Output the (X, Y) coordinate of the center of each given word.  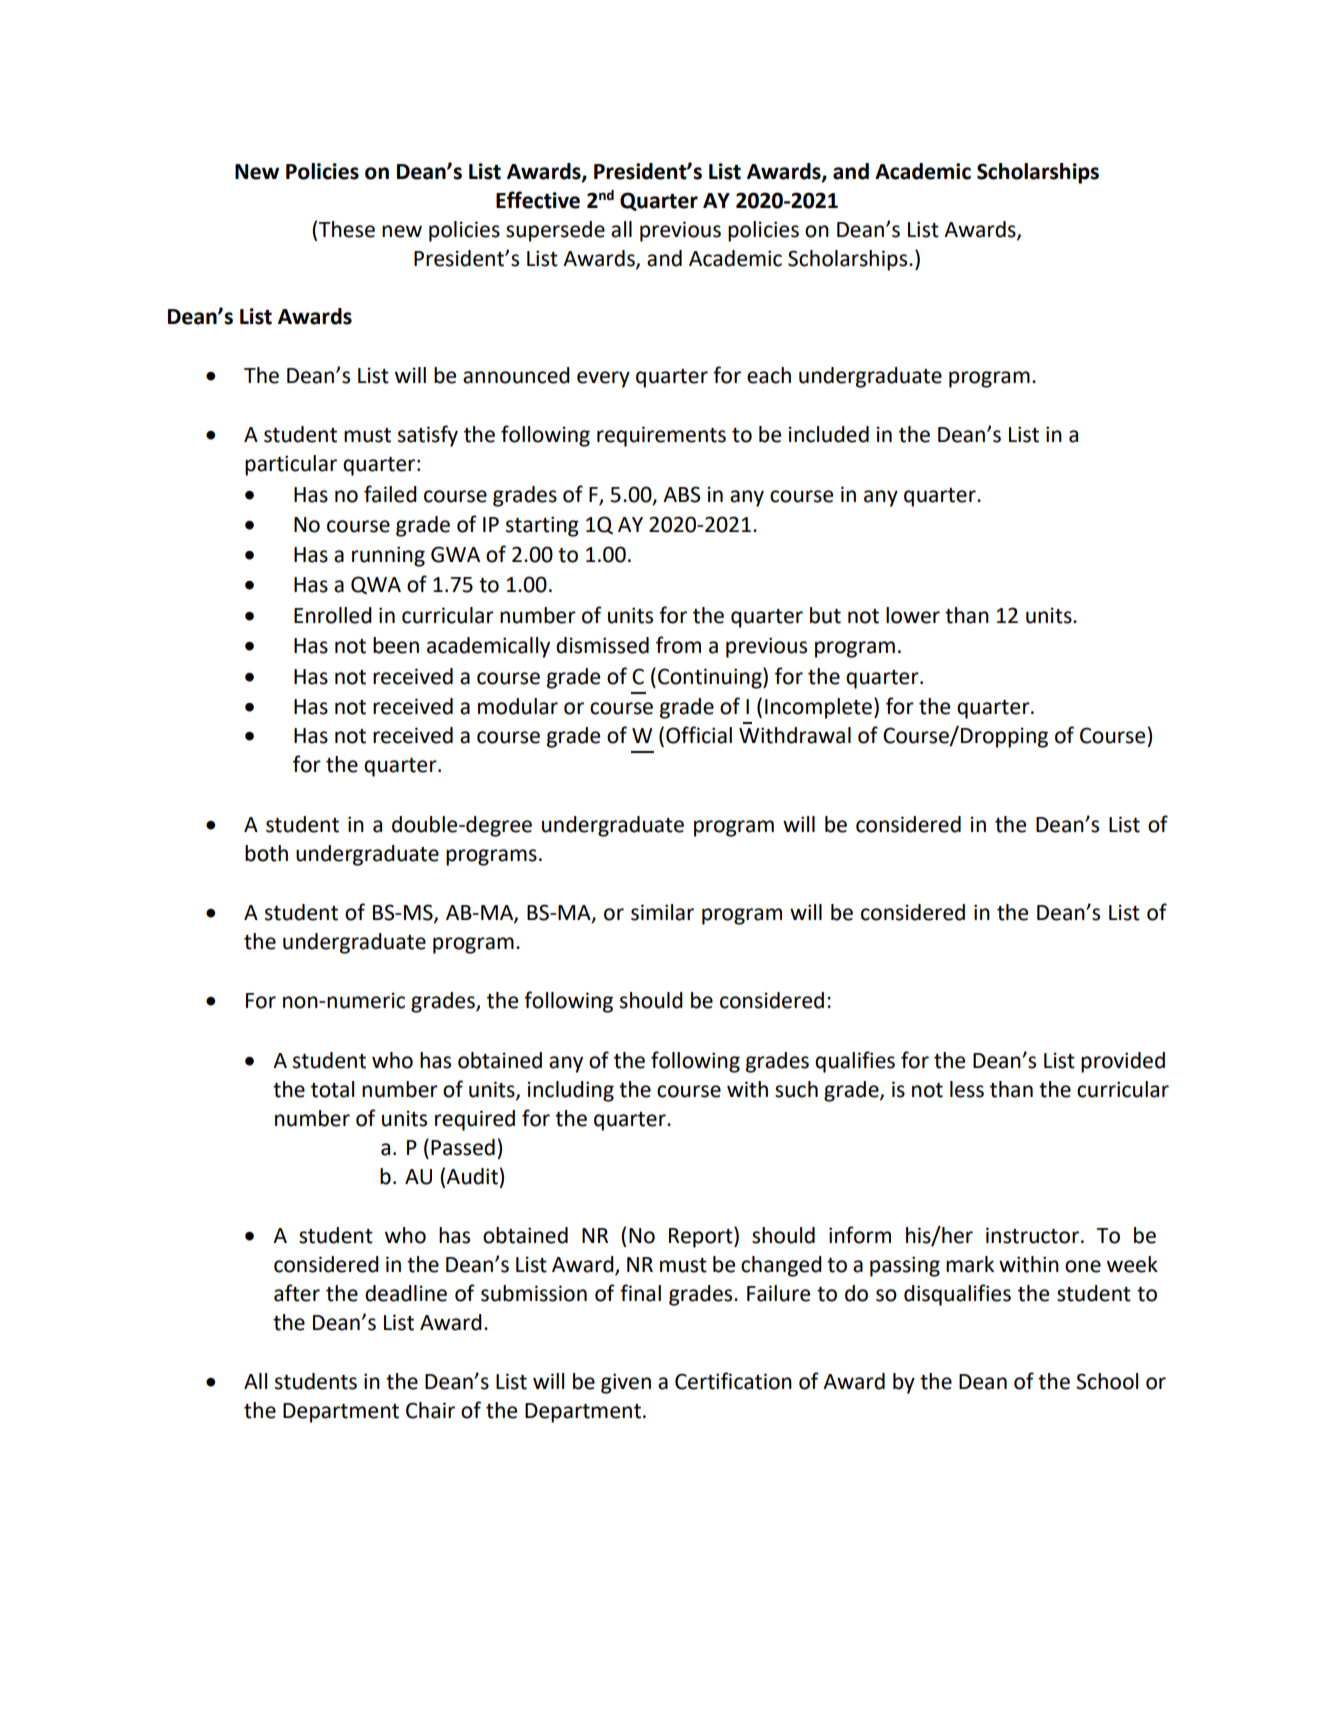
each (769, 375)
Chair (430, 1410)
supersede (555, 231)
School (1107, 1381)
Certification (733, 1381)
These (347, 229)
